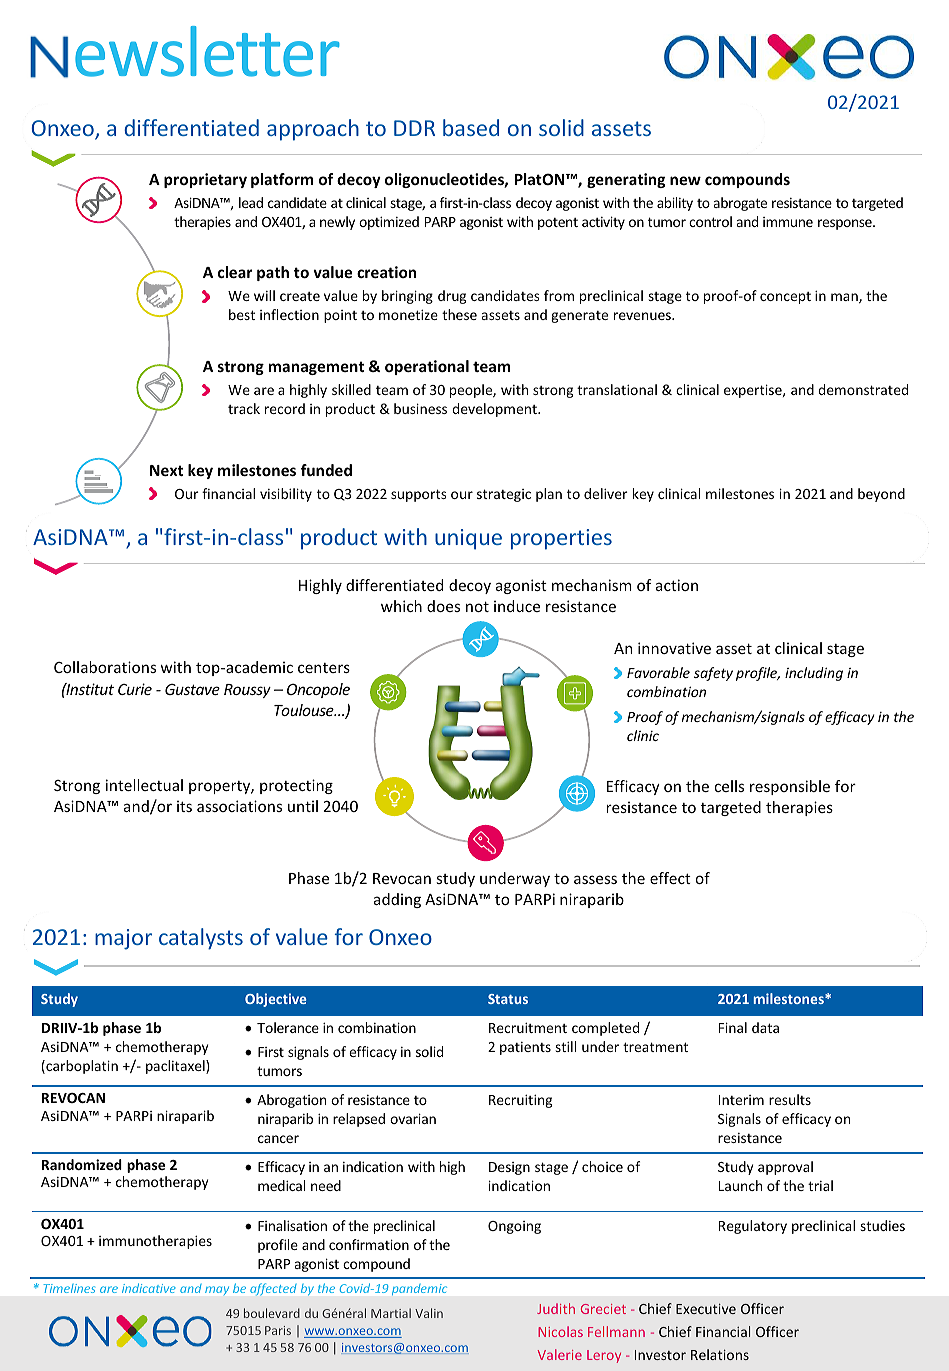 Image resolution: width=949 pixels, height=1371 pixels. Describe the element at coordinates (740, 204) in the screenshot. I see `abrogate` at that location.
